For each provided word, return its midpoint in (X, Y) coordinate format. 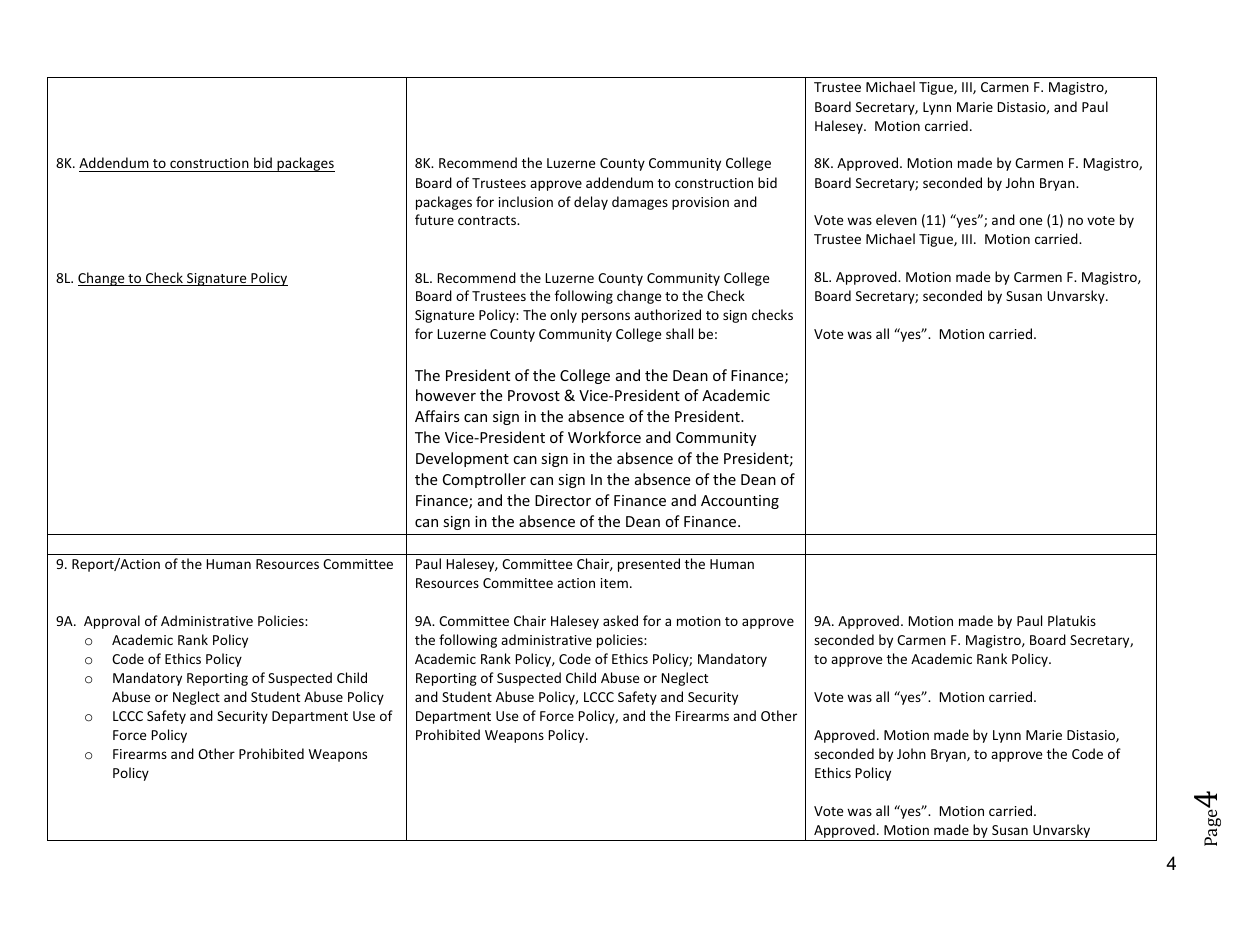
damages (640, 203)
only (563, 316)
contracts (488, 220)
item (614, 583)
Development (462, 459)
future (434, 219)
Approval (112, 622)
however (446, 395)
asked (620, 620)
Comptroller (484, 480)
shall (679, 333)
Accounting (740, 502)
